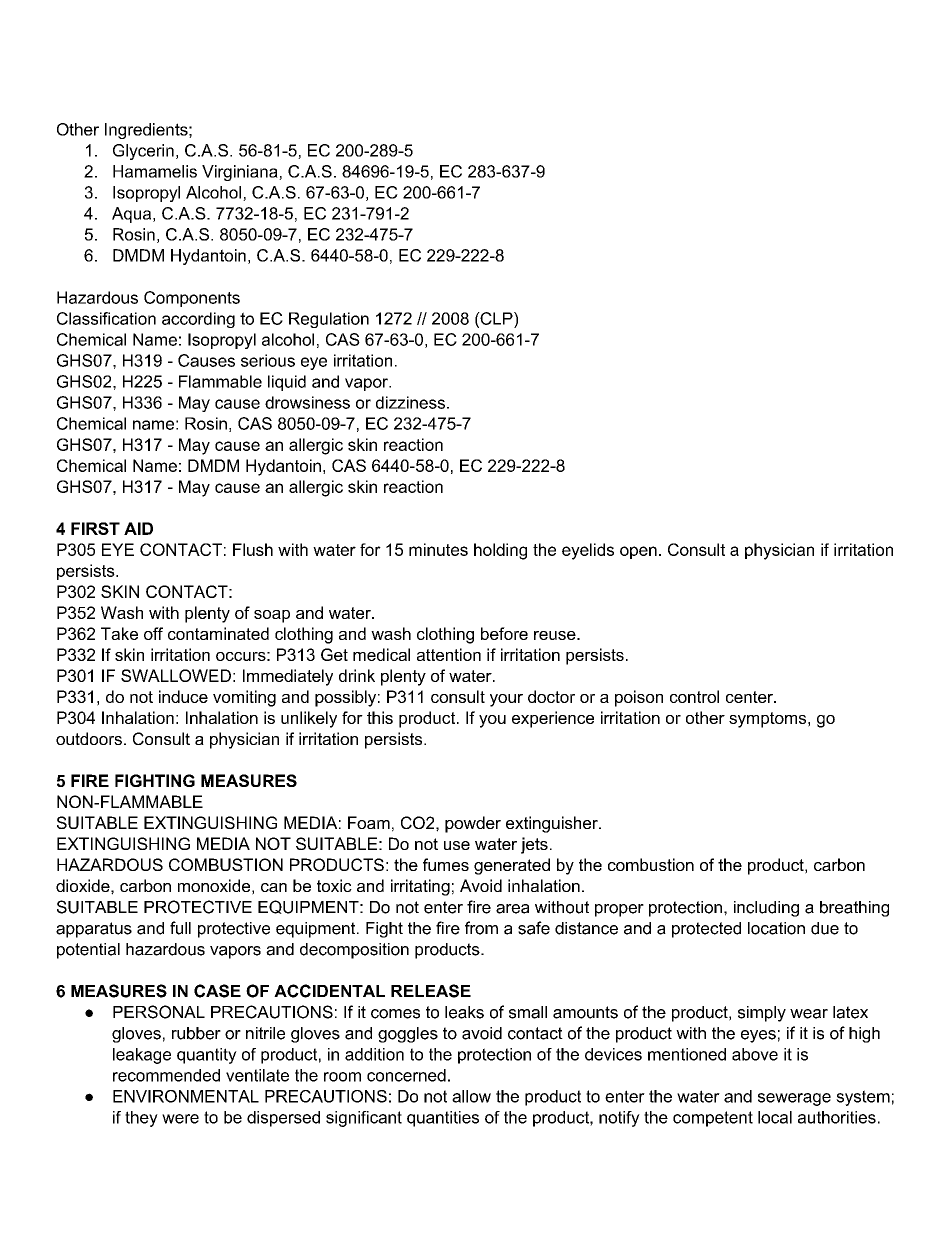 The image size is (952, 1233). Describe the element at coordinates (143, 152) in the screenshot. I see `Glycerin` at that location.
